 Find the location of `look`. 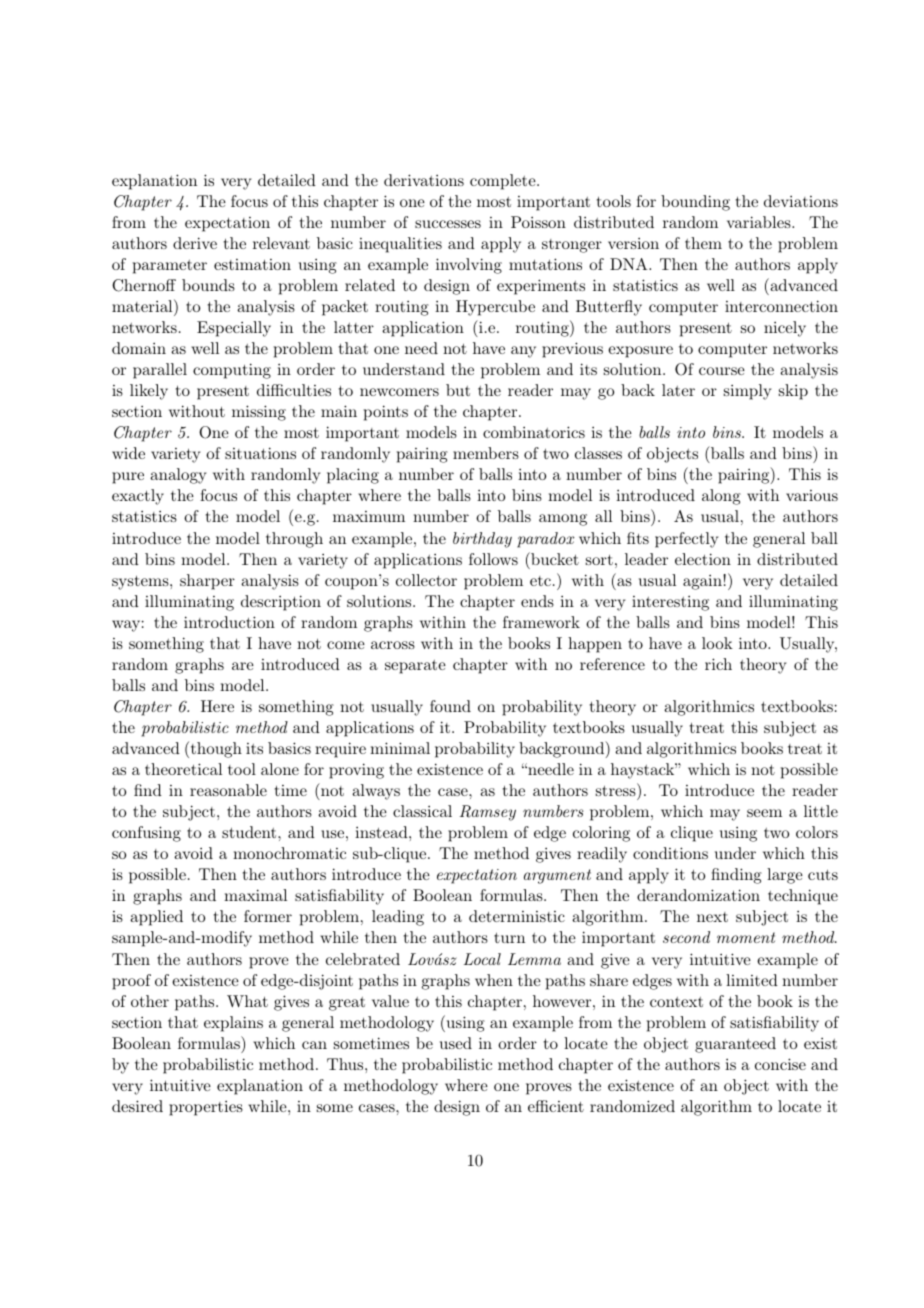

look is located at coordinates (717, 643).
